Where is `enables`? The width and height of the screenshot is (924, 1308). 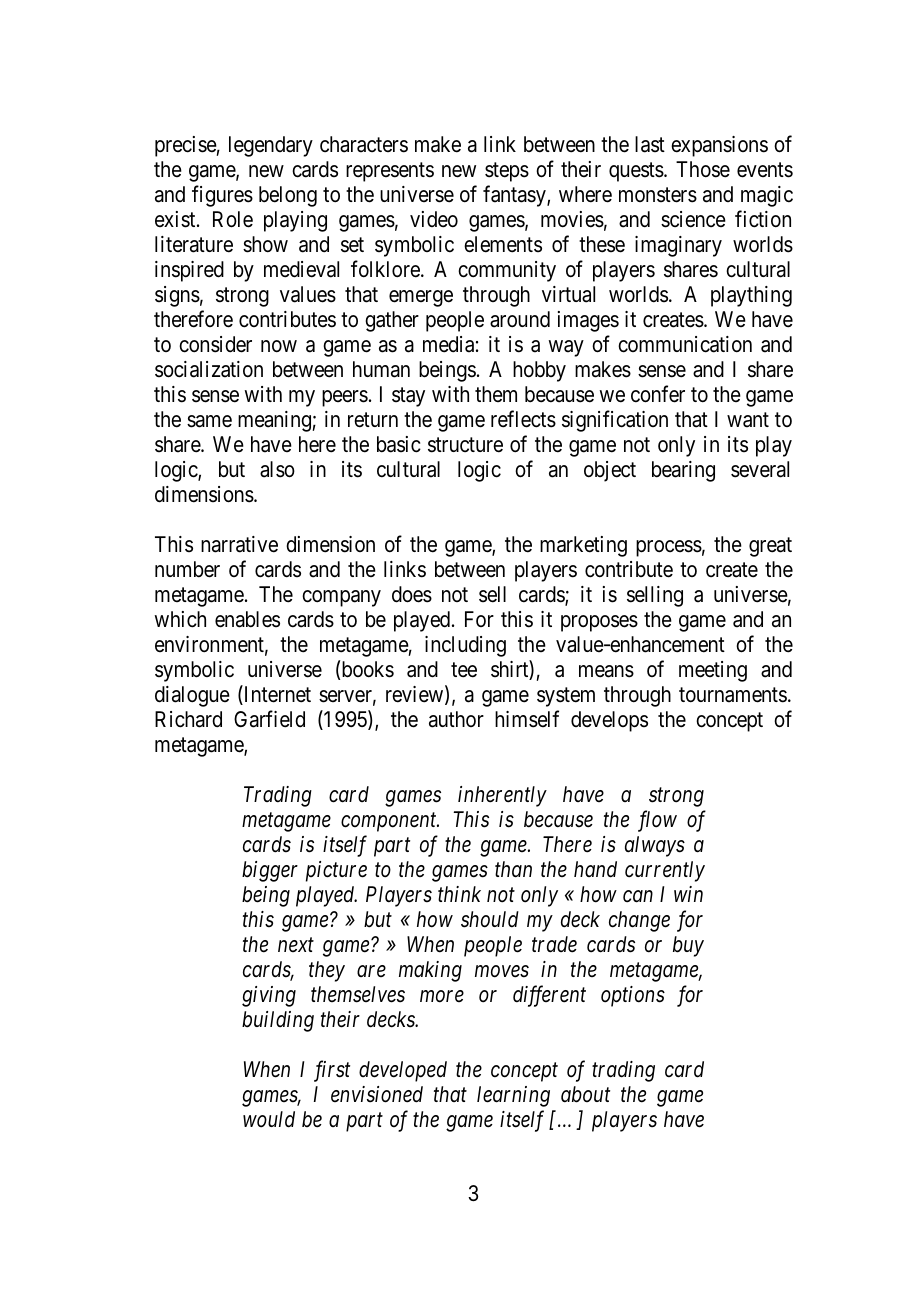 enables is located at coordinates (247, 619).
